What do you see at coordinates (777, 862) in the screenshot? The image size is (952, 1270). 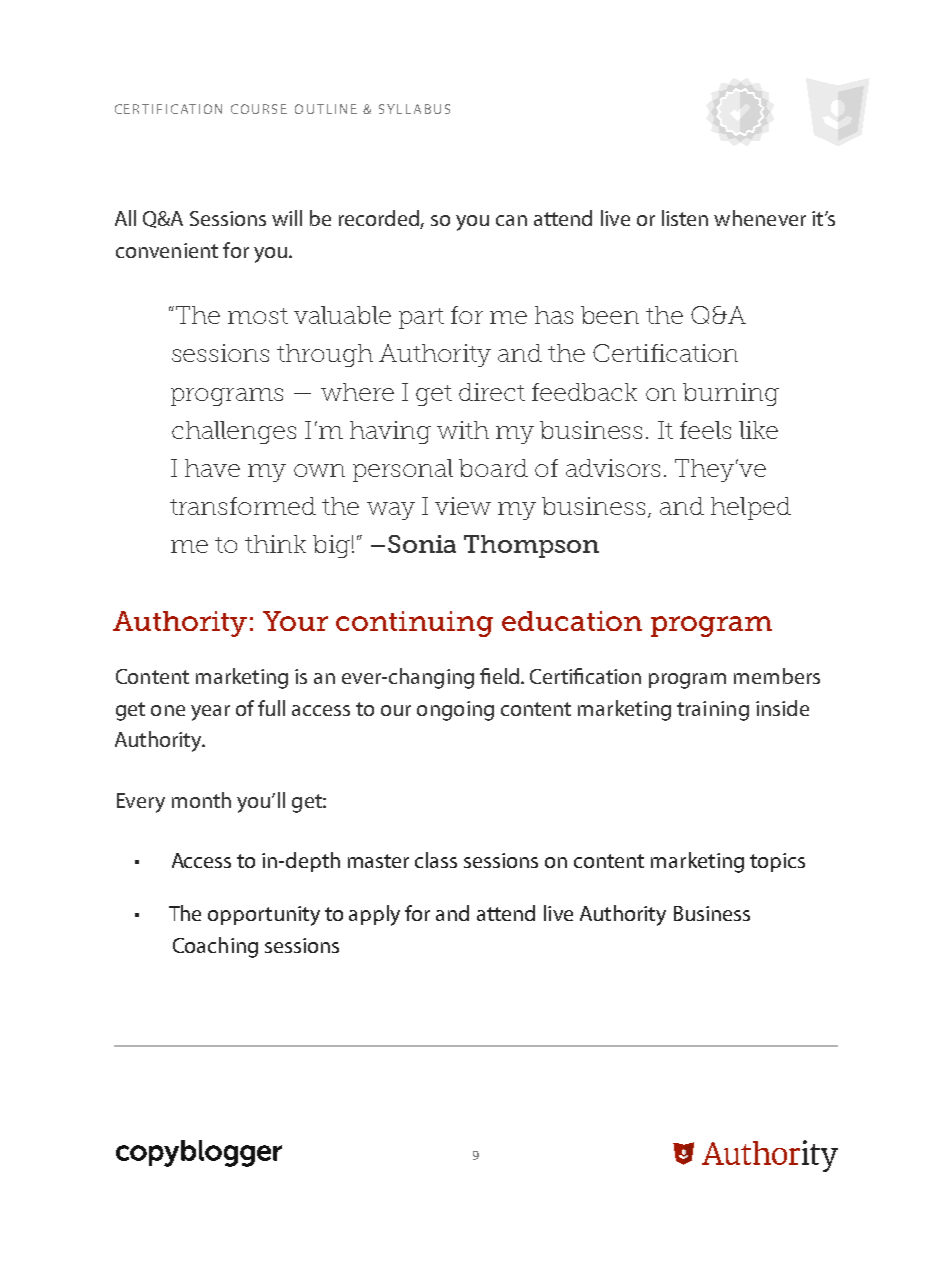 I see `topics` at bounding box center [777, 862].
